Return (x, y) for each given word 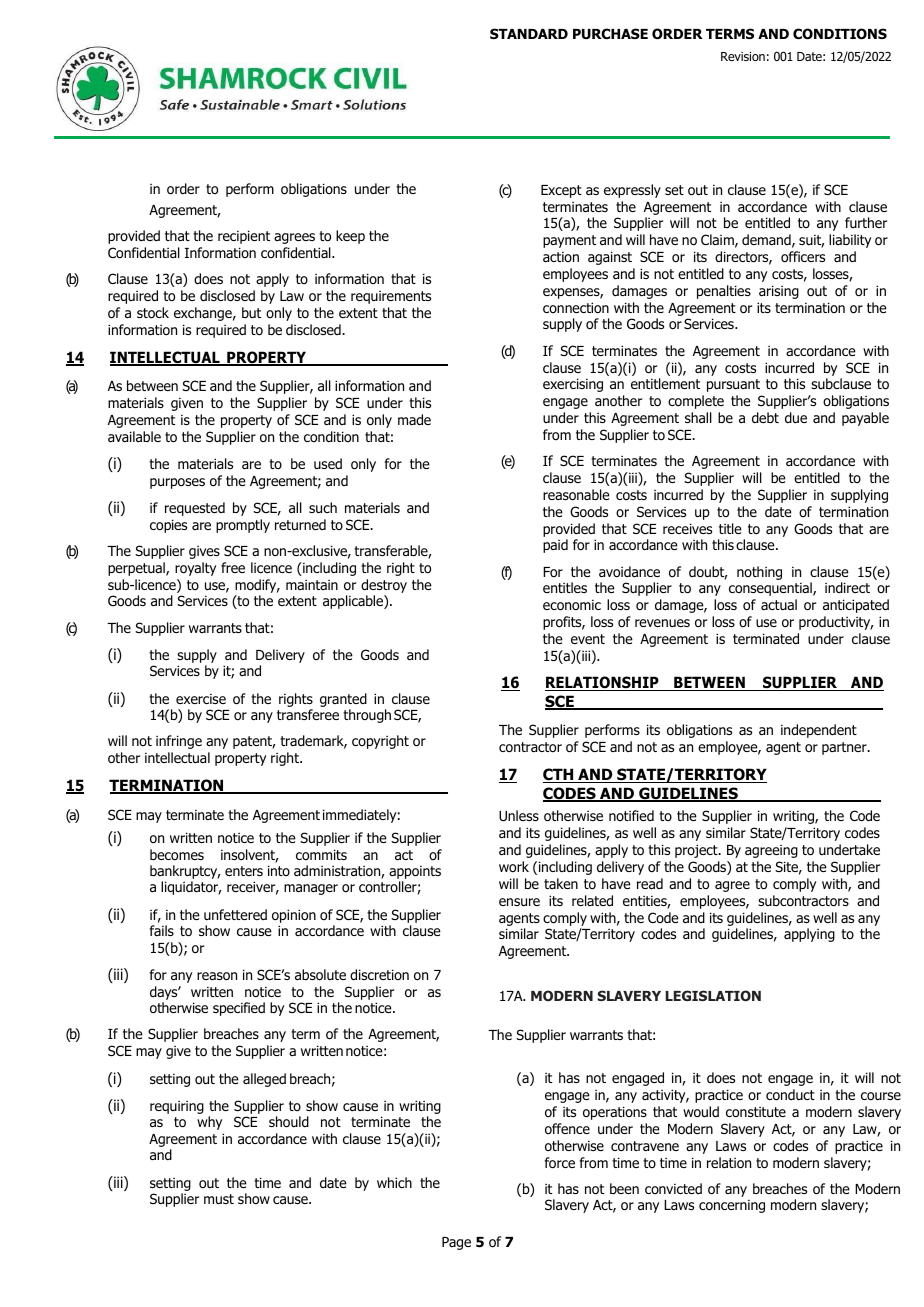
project (697, 851)
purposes (177, 483)
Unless (519, 816)
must (219, 1199)
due (796, 417)
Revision (743, 56)
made (414, 419)
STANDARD (529, 33)
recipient (244, 237)
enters (244, 871)
